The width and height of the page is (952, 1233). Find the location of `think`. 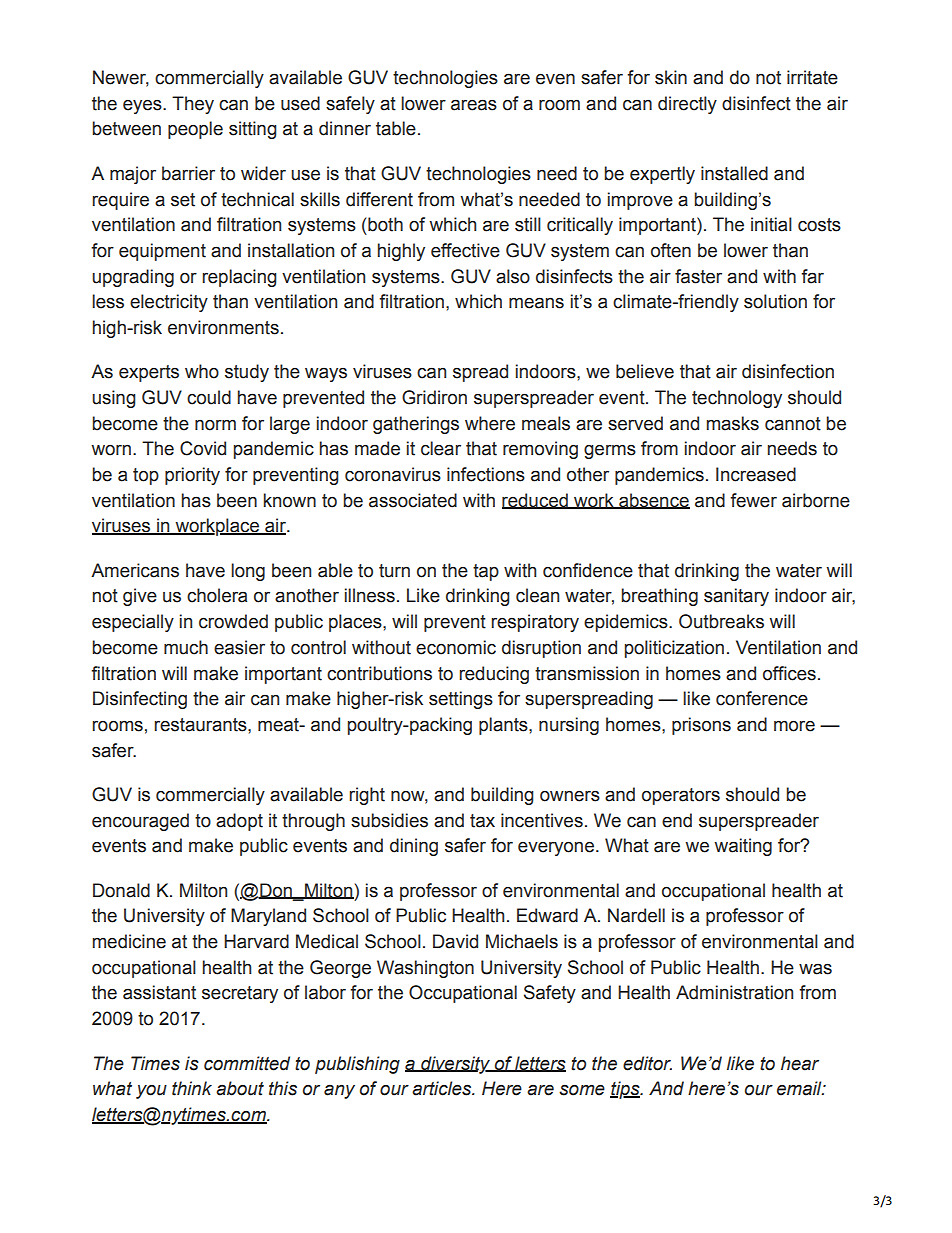

think is located at coordinates (192, 1088).
